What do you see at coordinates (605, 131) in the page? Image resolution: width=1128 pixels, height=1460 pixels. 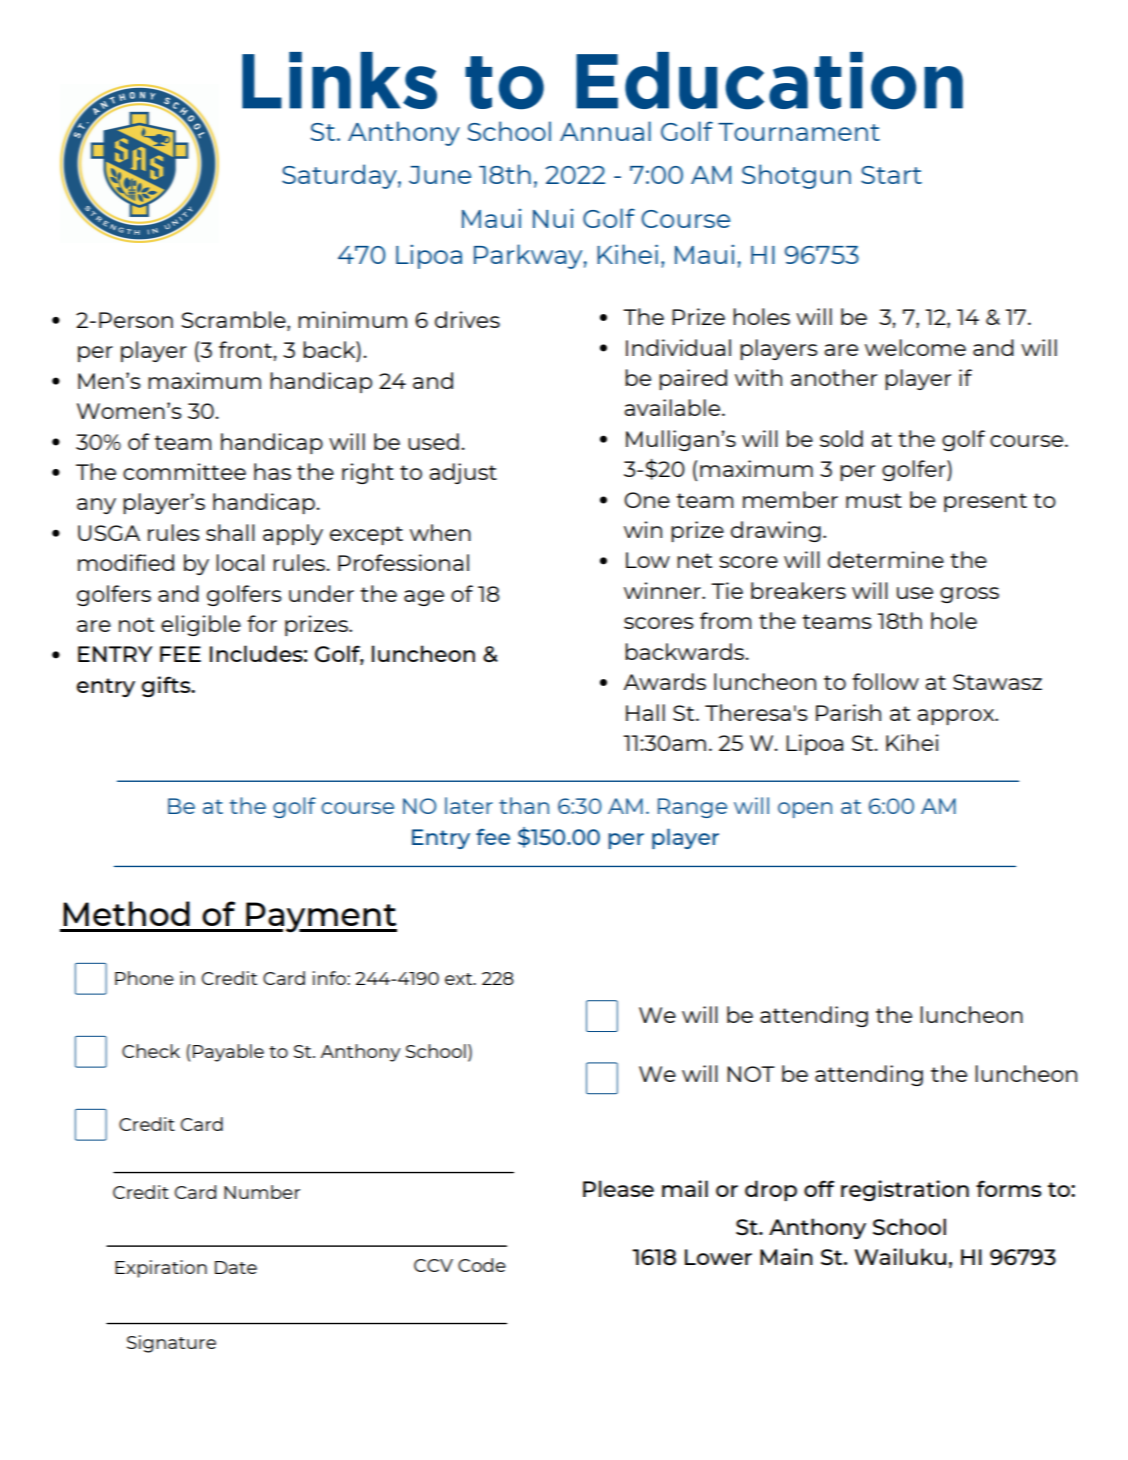 I see `Annual` at bounding box center [605, 131].
